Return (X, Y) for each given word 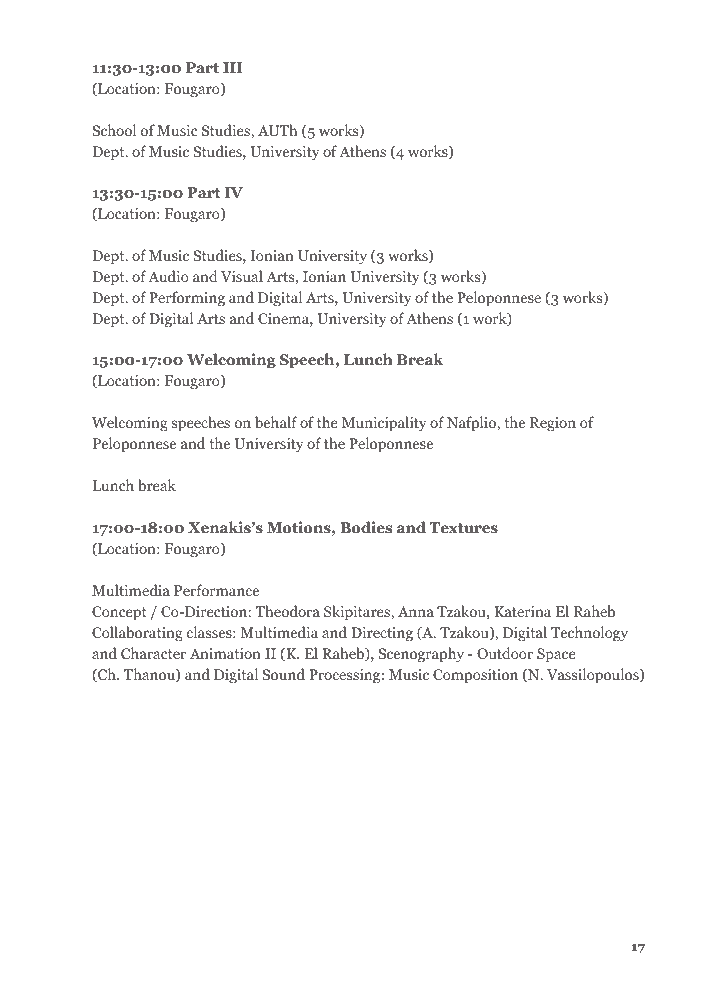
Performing (187, 299)
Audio (168, 276)
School (114, 130)
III (233, 67)
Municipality (384, 424)
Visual (242, 276)
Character (153, 653)
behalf (276, 422)
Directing (382, 634)
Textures (464, 527)
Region (553, 424)
